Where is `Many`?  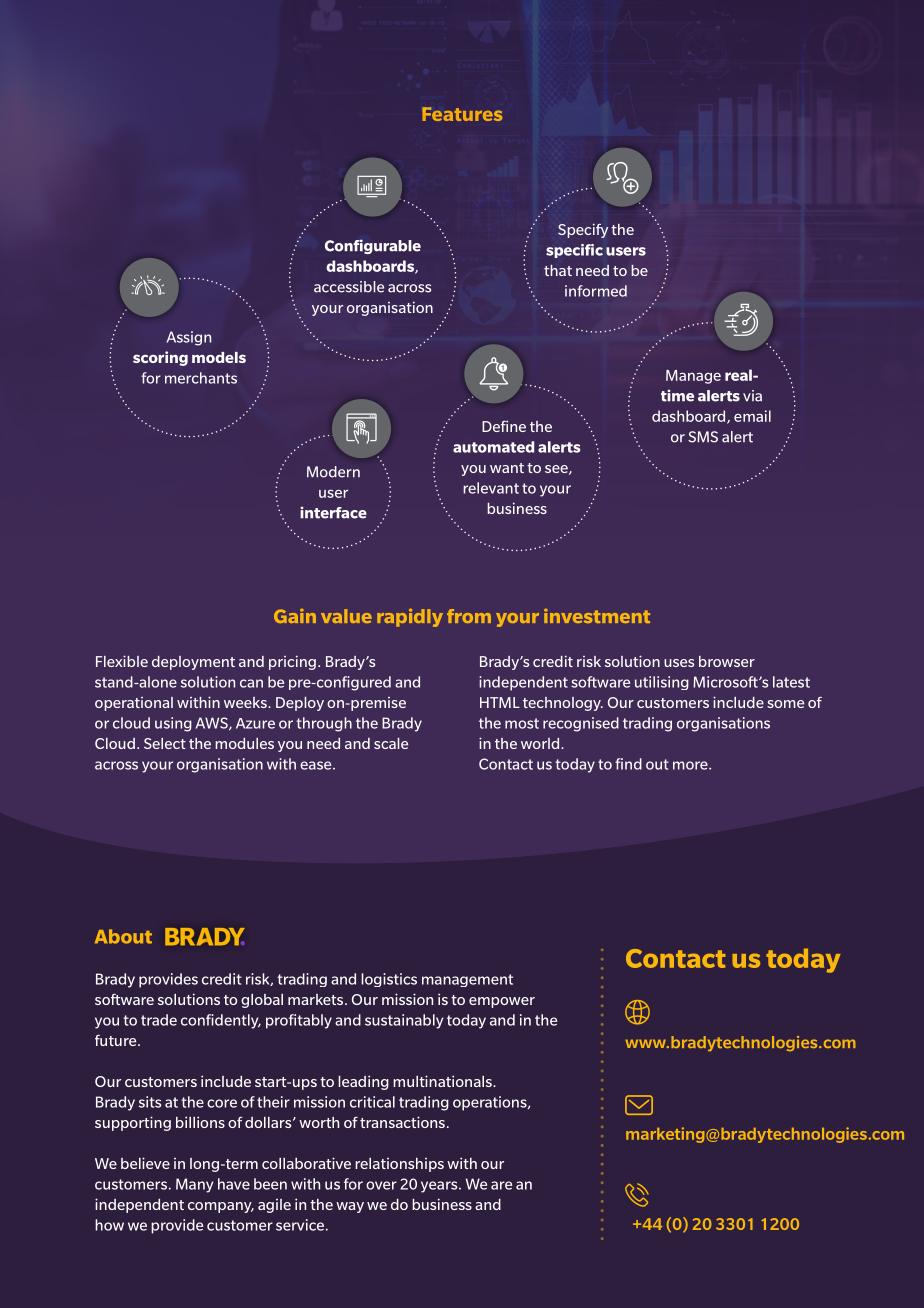
Many is located at coordinates (195, 1185).
